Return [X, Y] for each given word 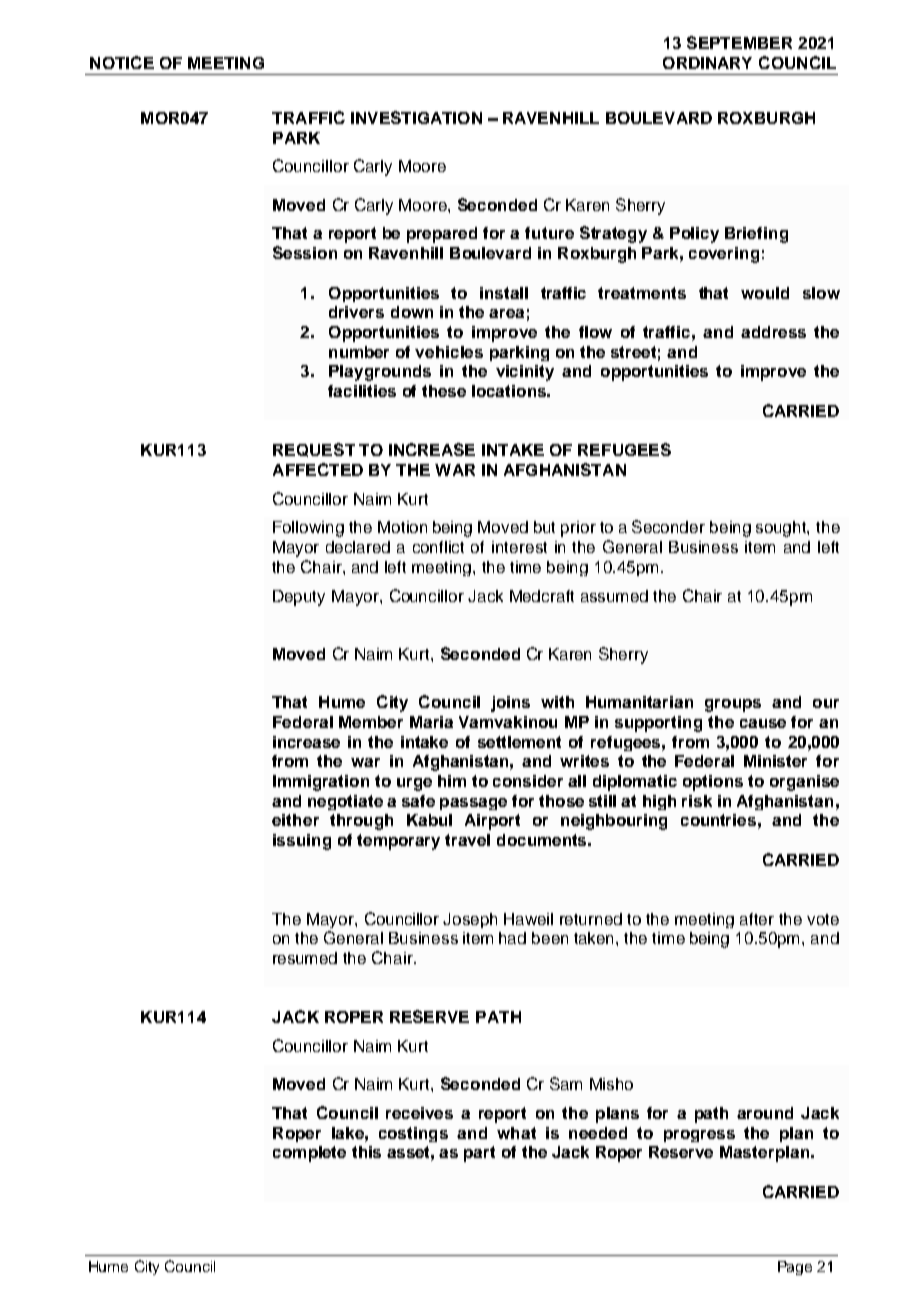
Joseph [470, 920]
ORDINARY [707, 63]
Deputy [299, 598]
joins [510, 704]
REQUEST [314, 450]
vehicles [449, 352]
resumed [305, 958]
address [773, 332]
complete [309, 1154]
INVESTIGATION [416, 117]
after [757, 919]
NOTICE [122, 62]
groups [733, 705]
